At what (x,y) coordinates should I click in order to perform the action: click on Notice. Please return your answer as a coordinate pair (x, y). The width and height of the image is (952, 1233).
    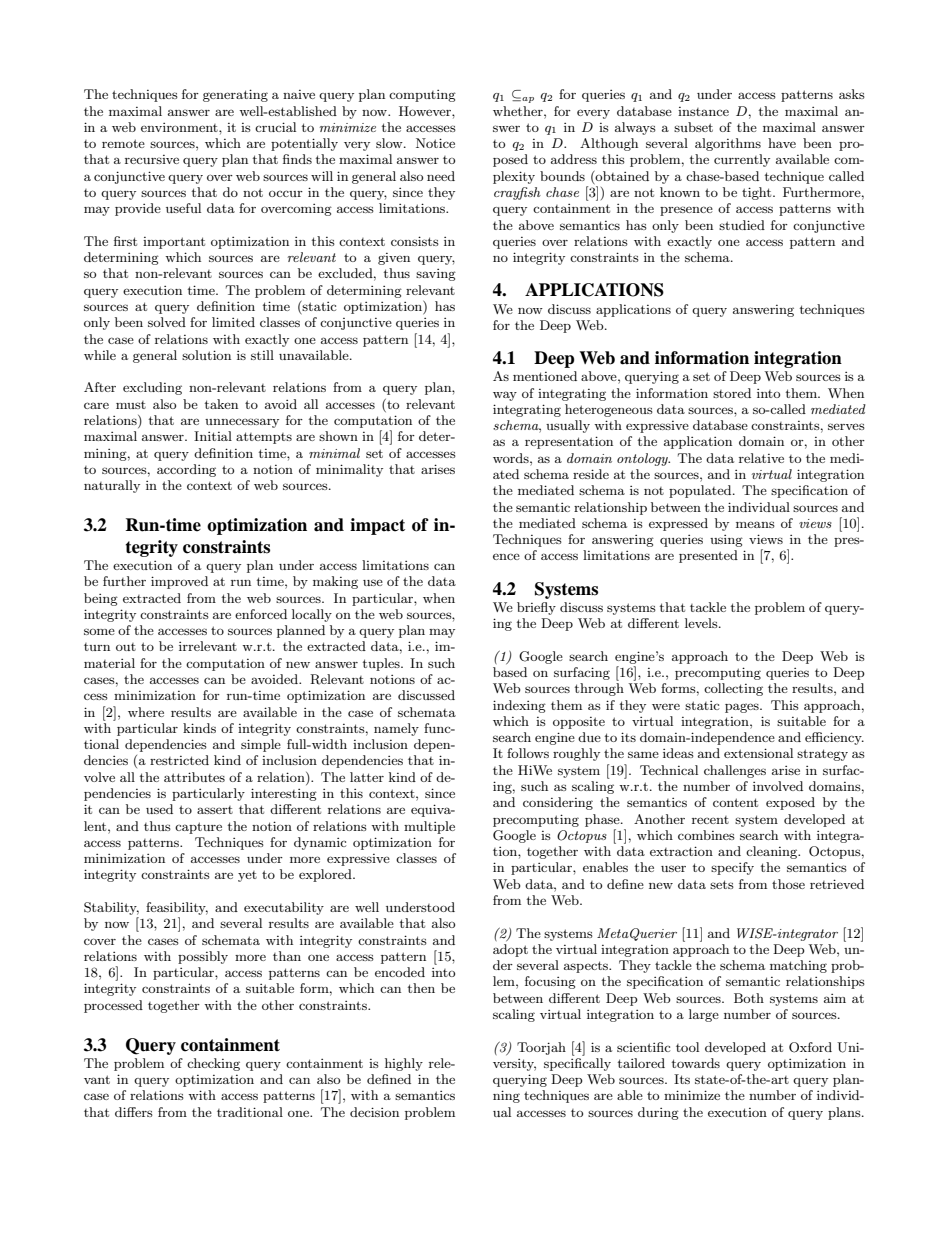
    Looking at the image, I should click on (435, 143).
